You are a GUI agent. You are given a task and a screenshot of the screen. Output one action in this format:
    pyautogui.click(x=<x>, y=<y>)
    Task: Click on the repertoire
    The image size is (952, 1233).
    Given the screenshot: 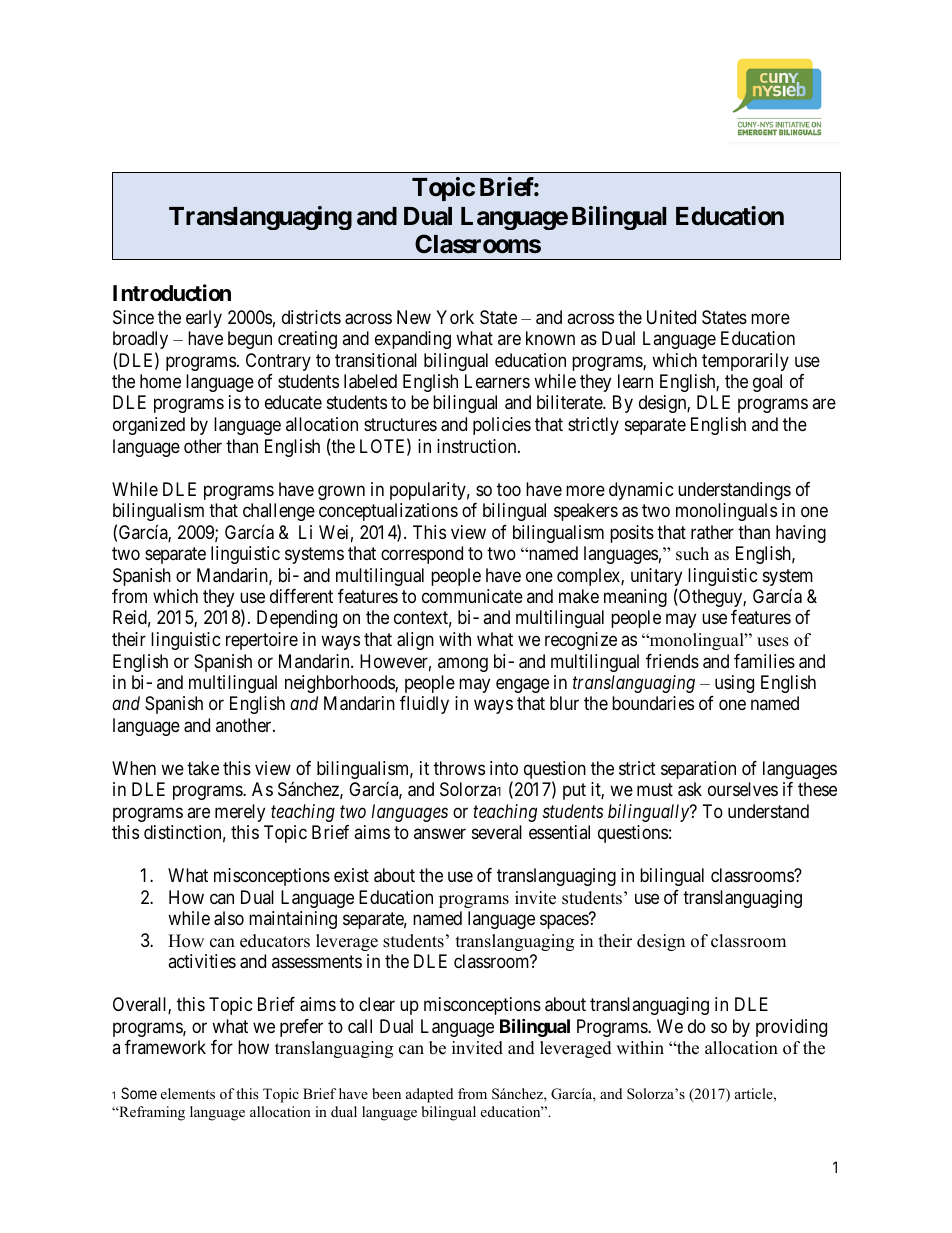 What is the action you would take?
    pyautogui.click(x=262, y=641)
